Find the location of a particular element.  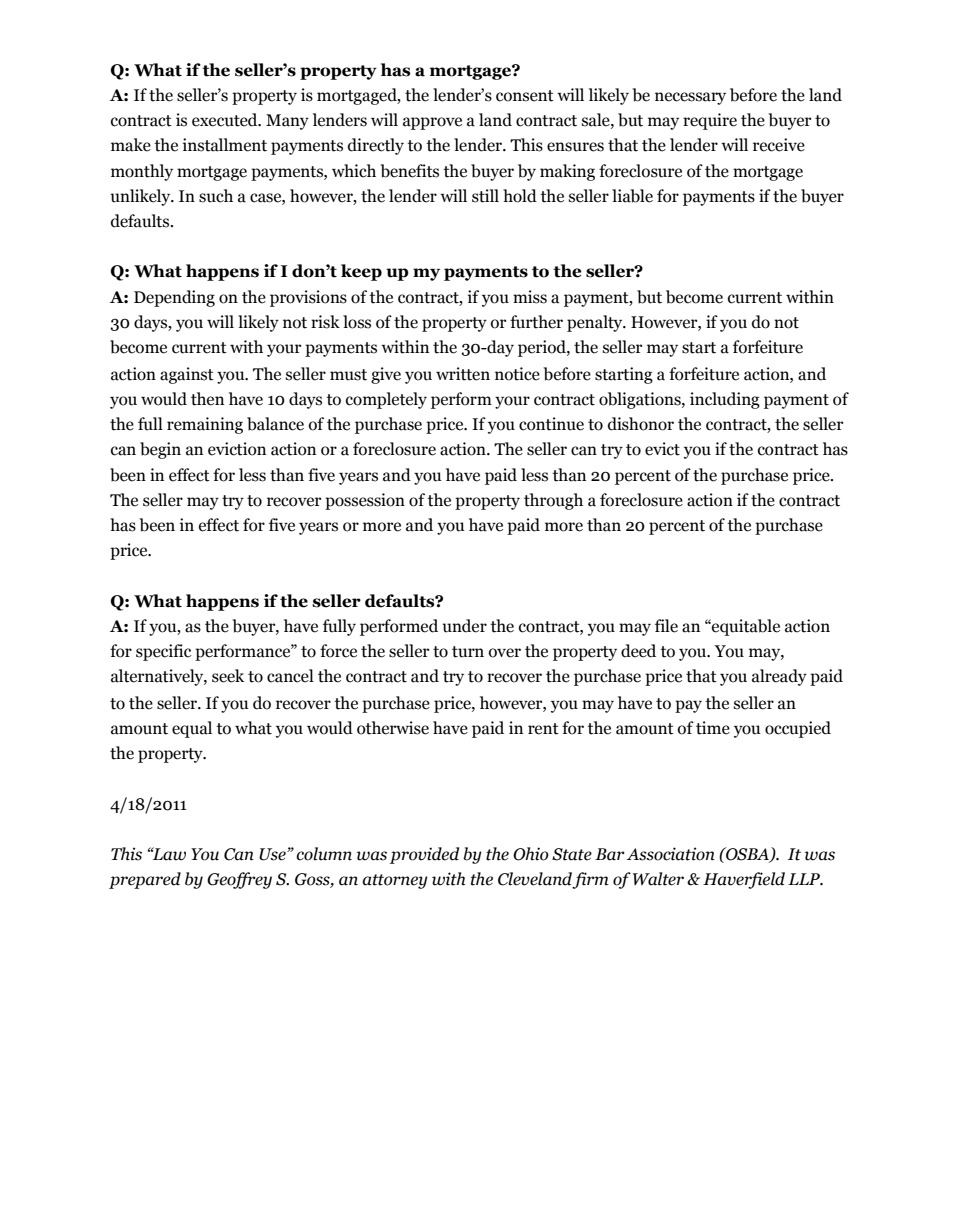

written is located at coordinates (463, 374).
